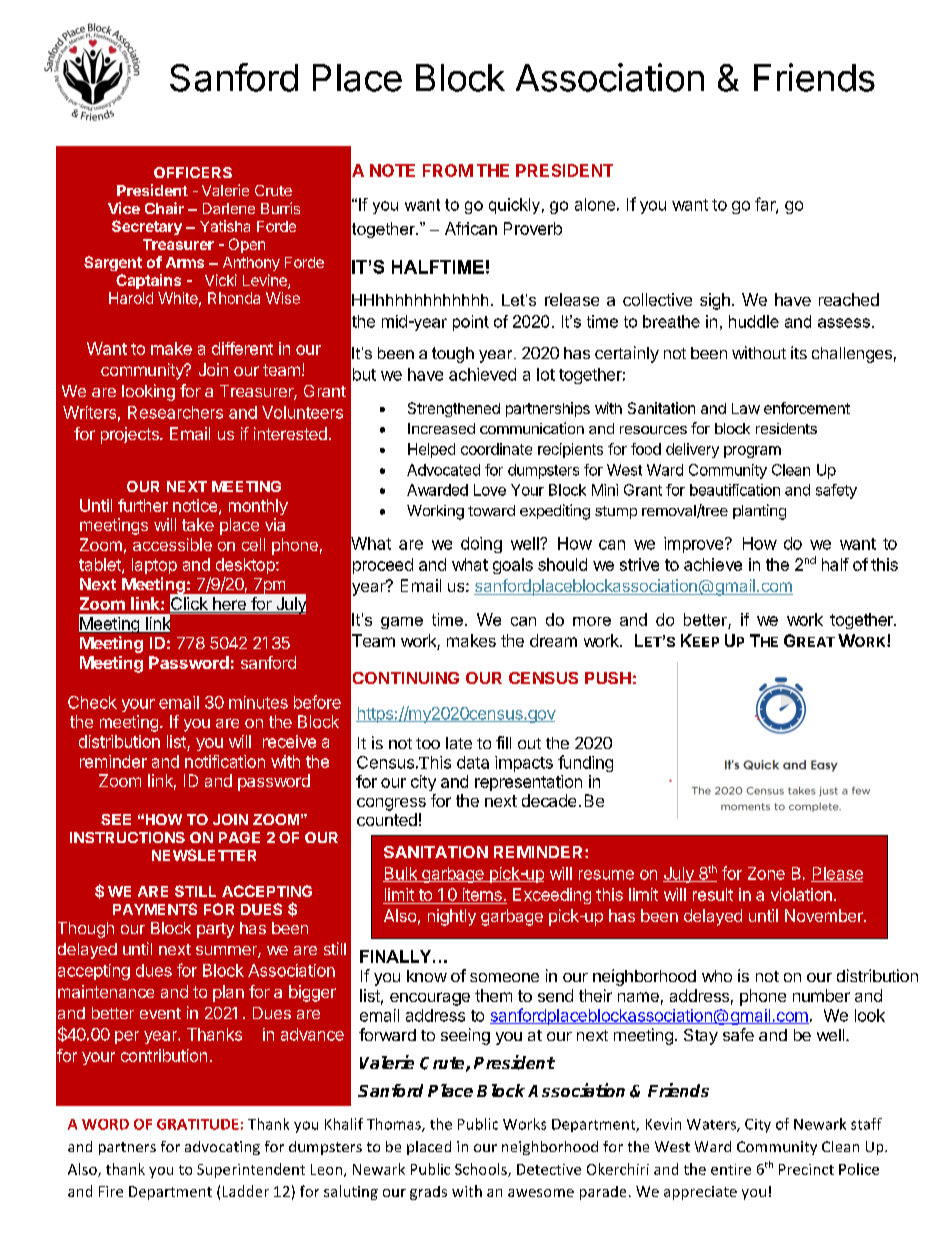  I want to click on Zone, so click(766, 873).
